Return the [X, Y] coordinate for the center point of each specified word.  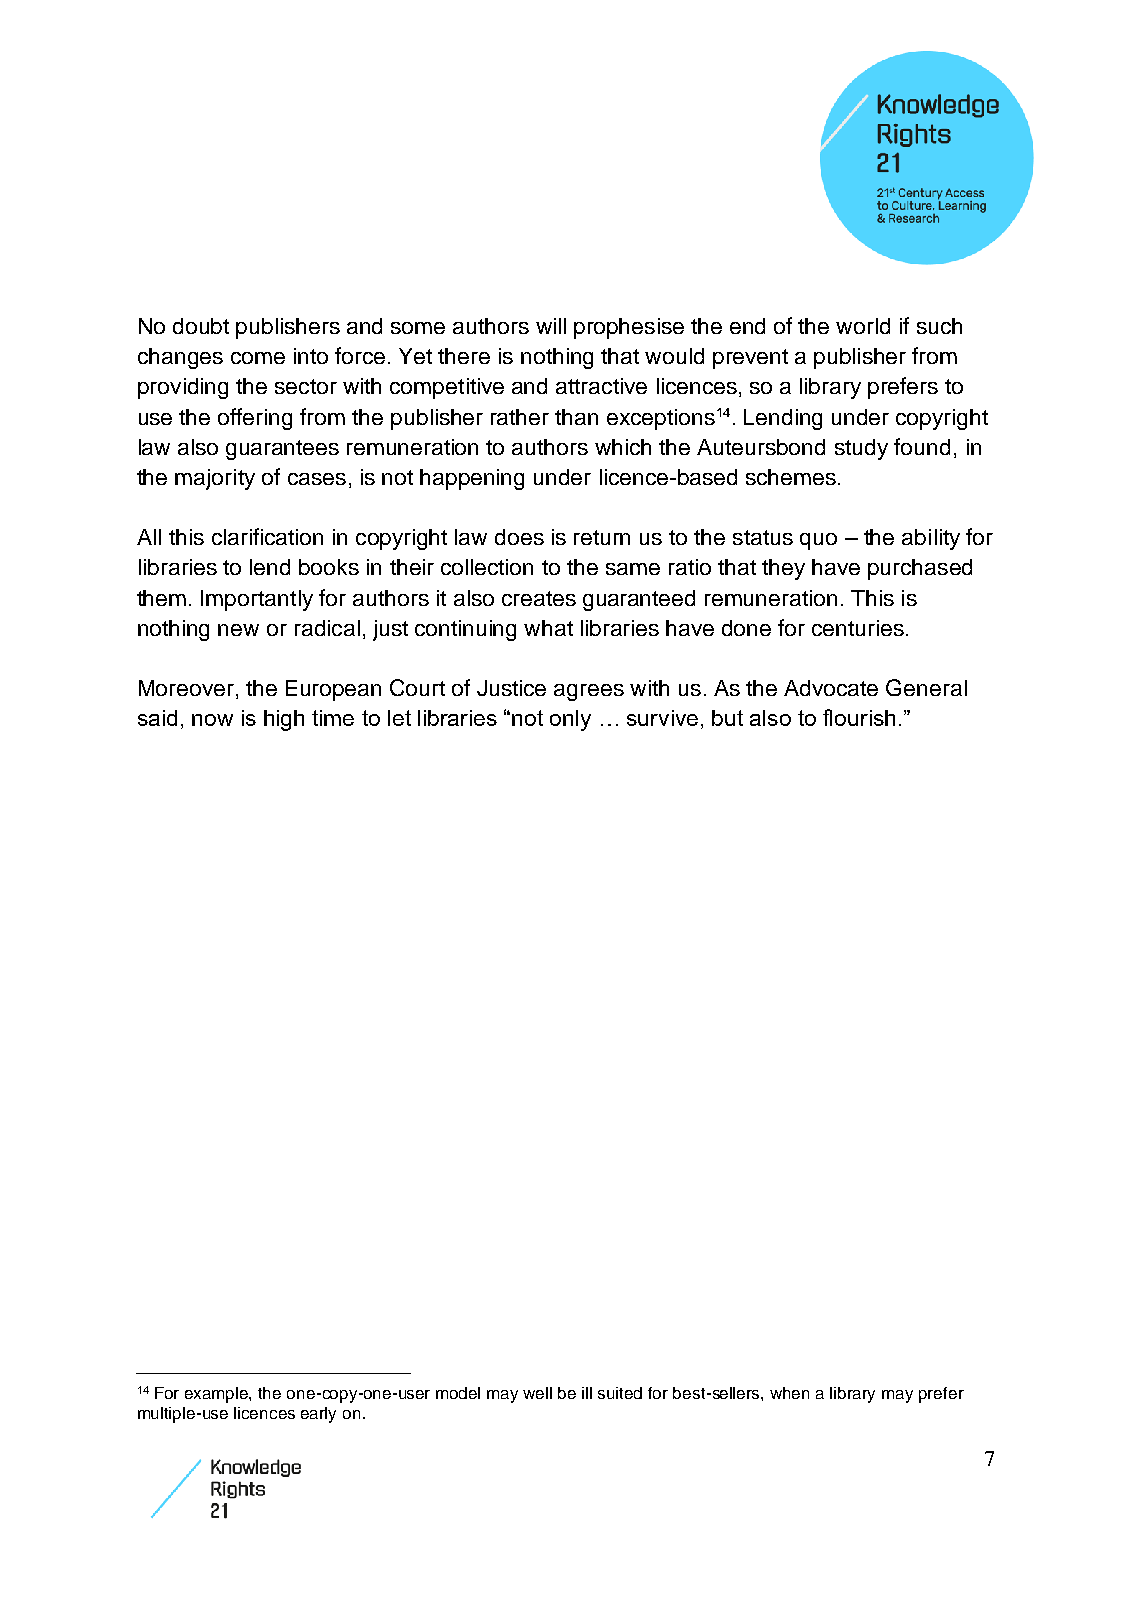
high [284, 720]
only [570, 720]
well [537, 1393]
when [789, 1393]
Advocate [831, 688]
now [212, 720]
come [258, 358]
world [863, 326]
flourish [859, 717]
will [551, 326]
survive [662, 718]
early [318, 1415]
